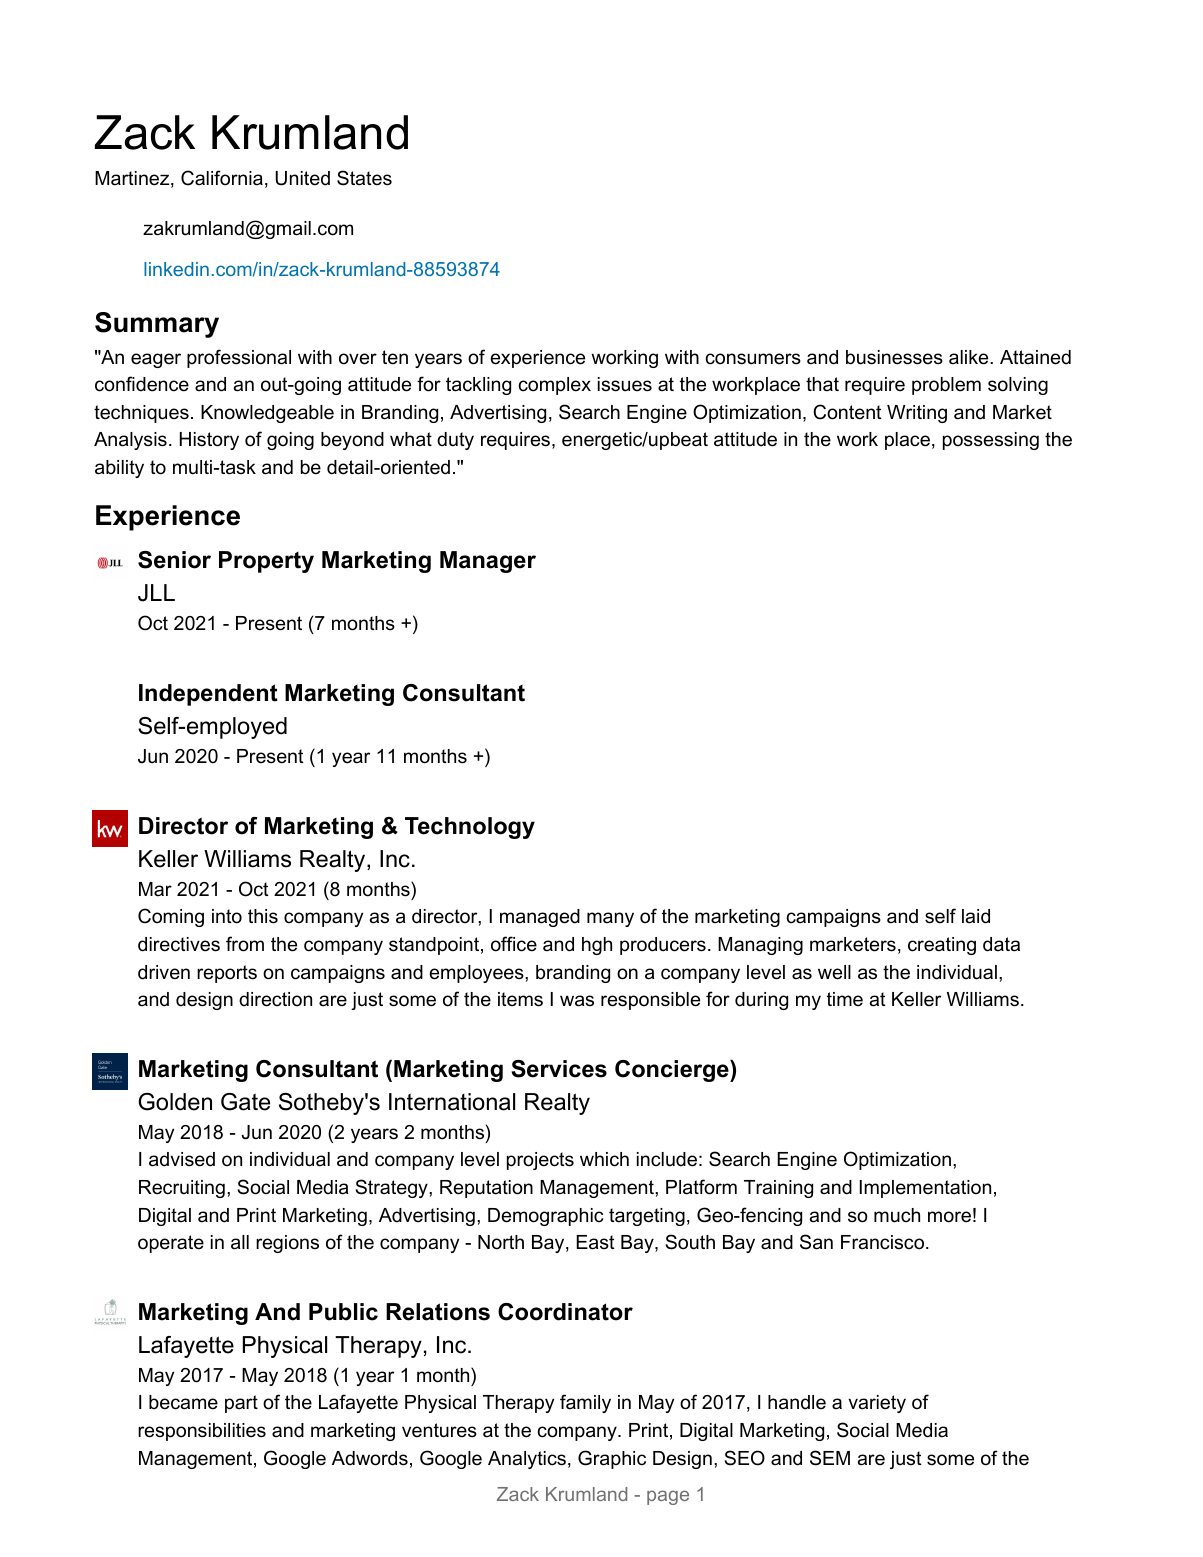 The height and width of the document is (1557, 1203). I want to click on States, so click(364, 178).
